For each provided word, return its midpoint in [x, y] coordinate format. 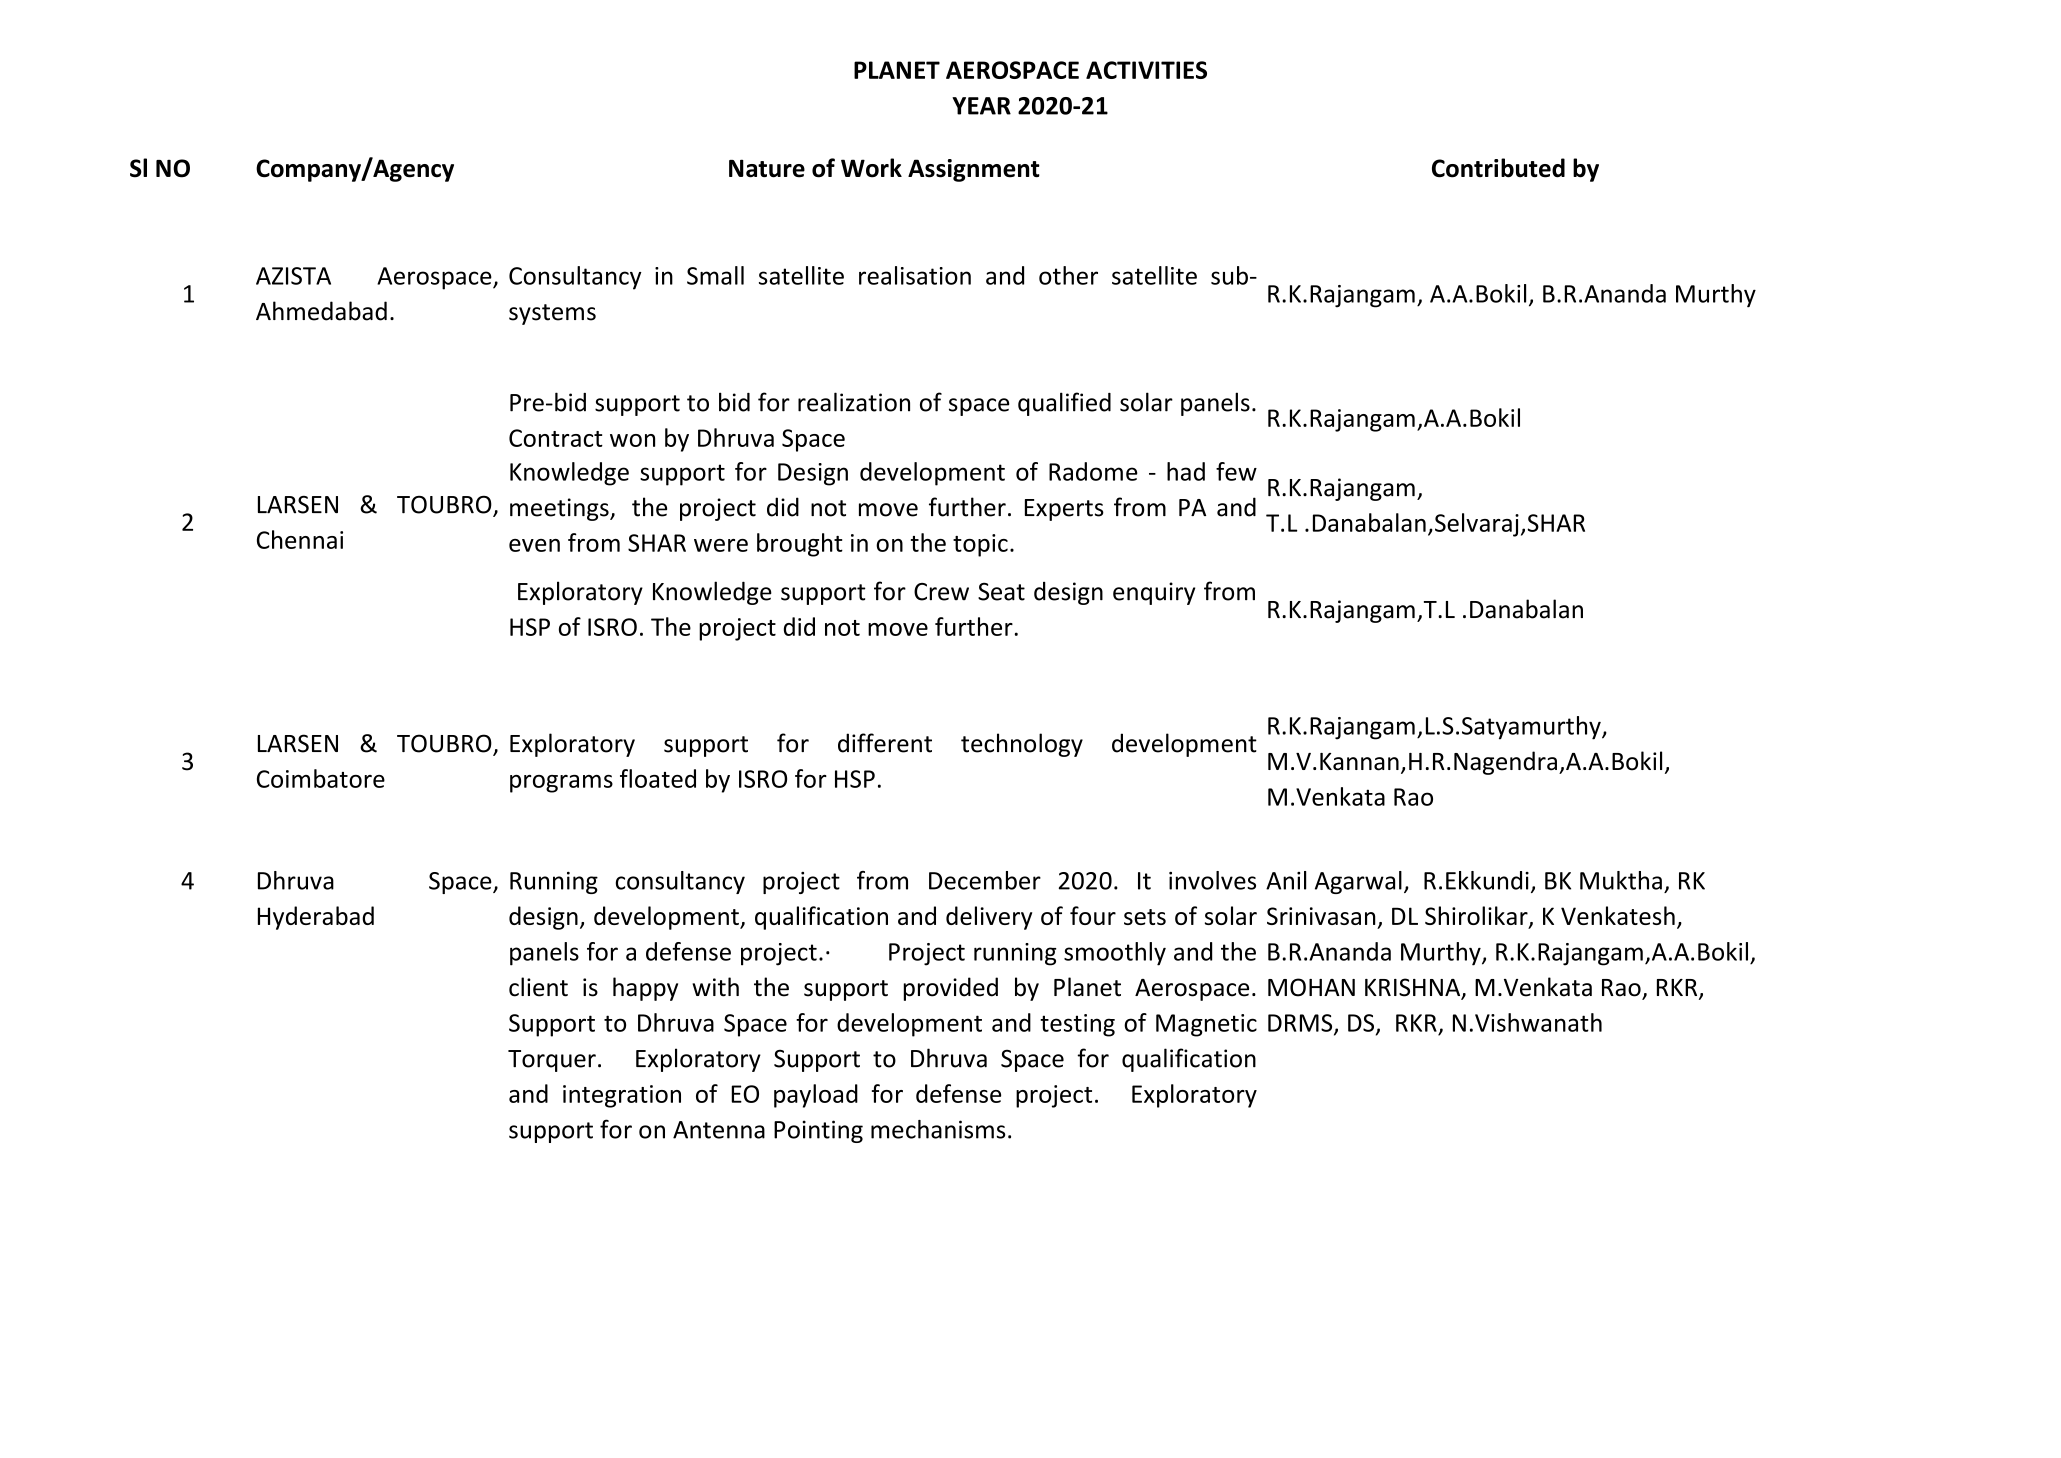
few [1236, 471]
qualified [1064, 404]
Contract [556, 438]
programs [561, 784]
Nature [767, 168]
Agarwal [1358, 882]
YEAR [981, 106]
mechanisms [938, 1129]
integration [622, 1096]
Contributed [1498, 168]
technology [1022, 745]
